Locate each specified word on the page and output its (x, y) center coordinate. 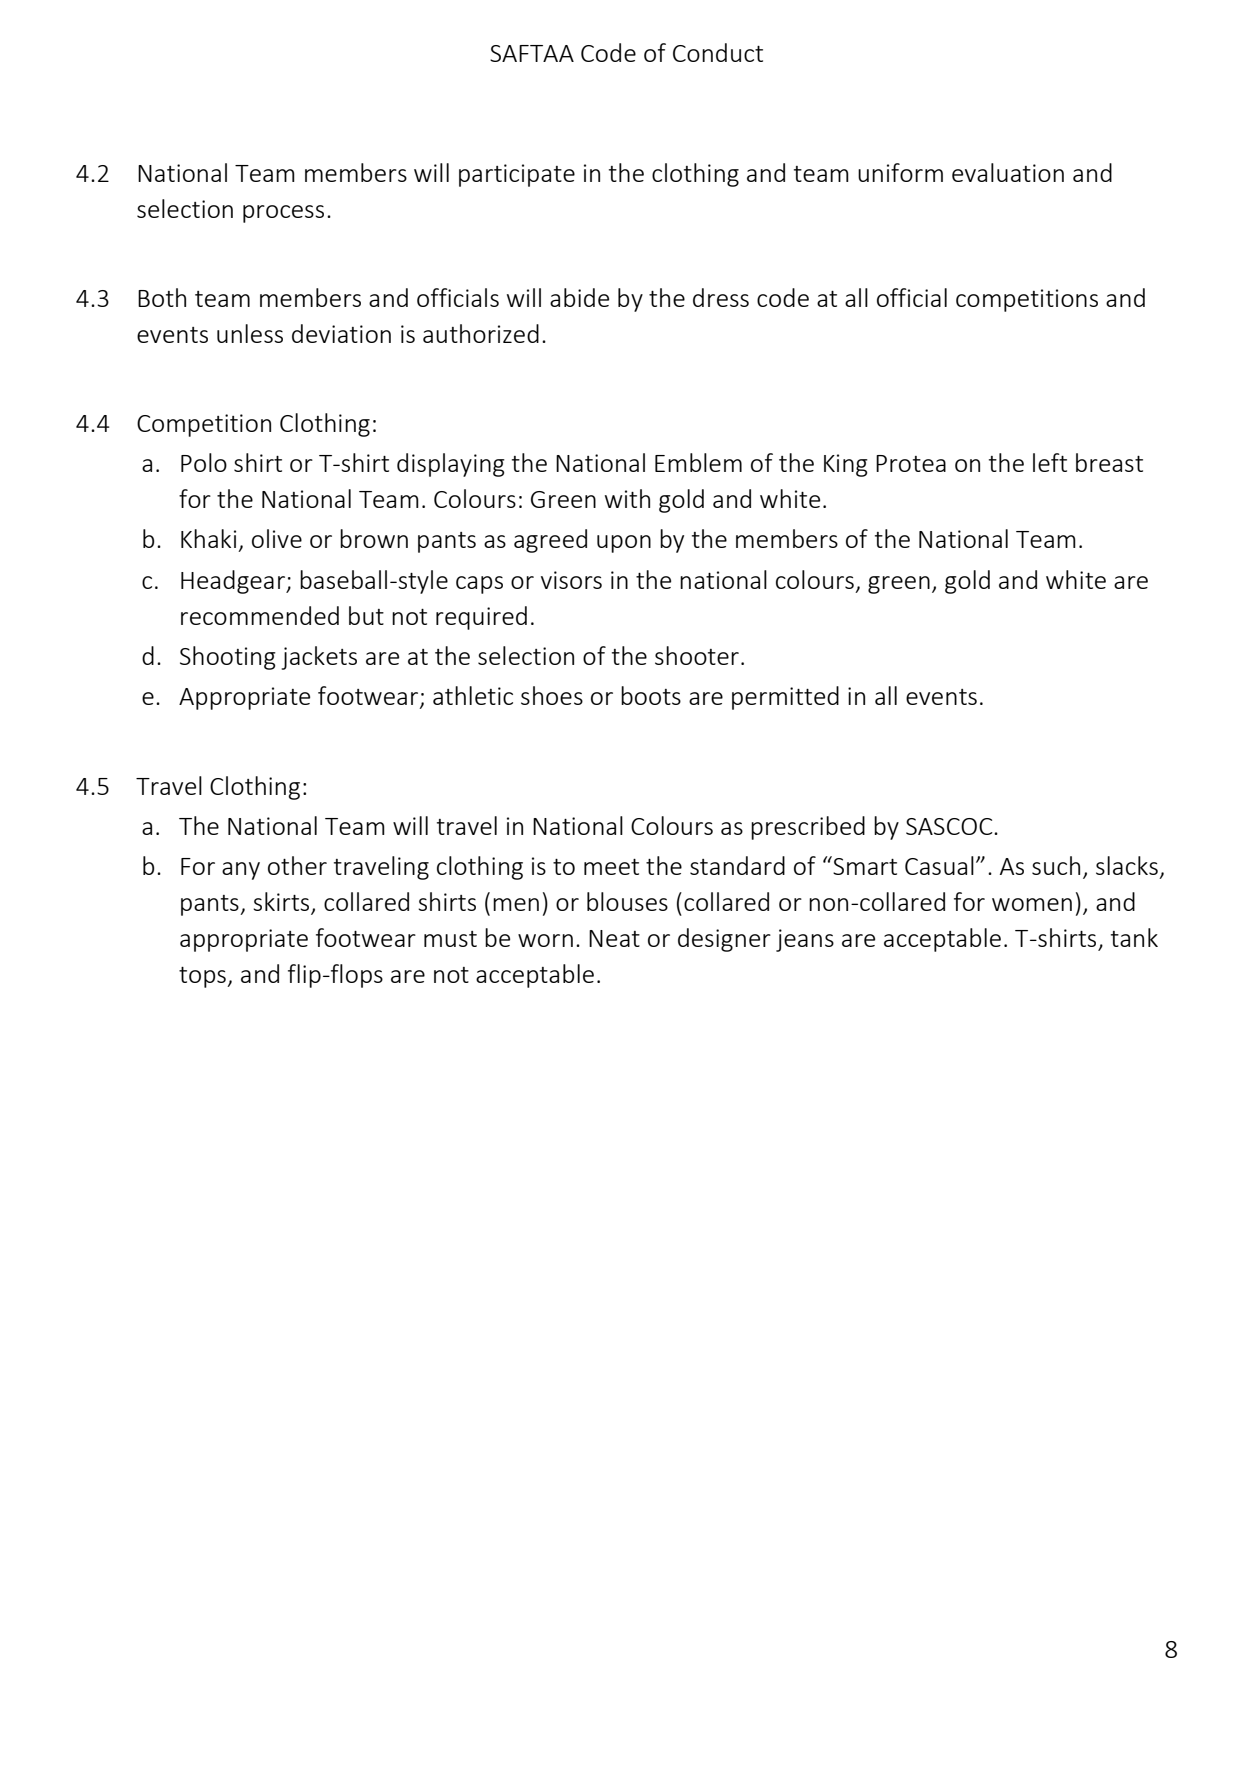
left (1050, 462)
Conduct (718, 52)
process (283, 214)
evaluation (1008, 172)
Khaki (208, 538)
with (627, 498)
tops (203, 977)
